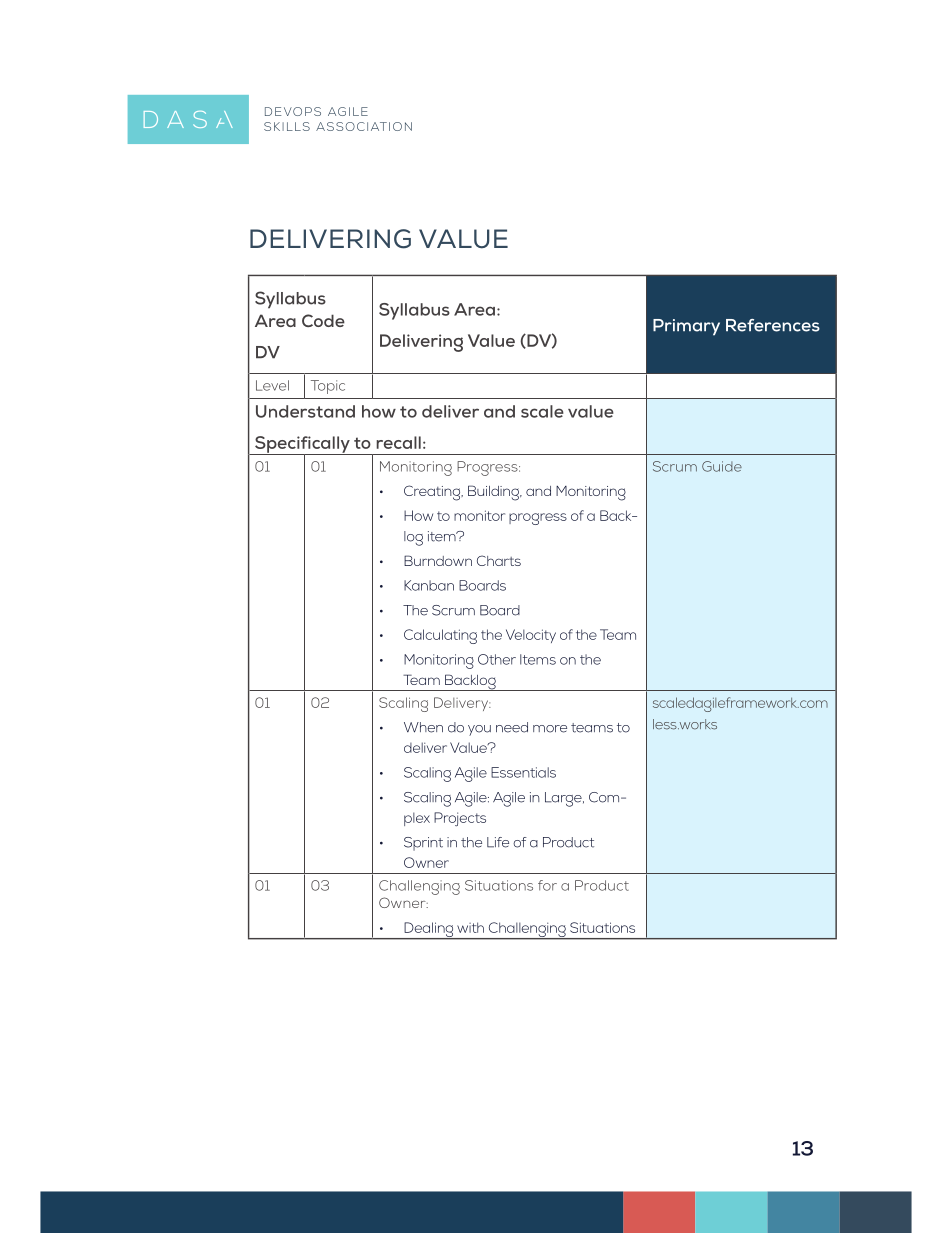 The image size is (952, 1233). What do you see at coordinates (686, 327) in the screenshot?
I see `Primary` at bounding box center [686, 327].
